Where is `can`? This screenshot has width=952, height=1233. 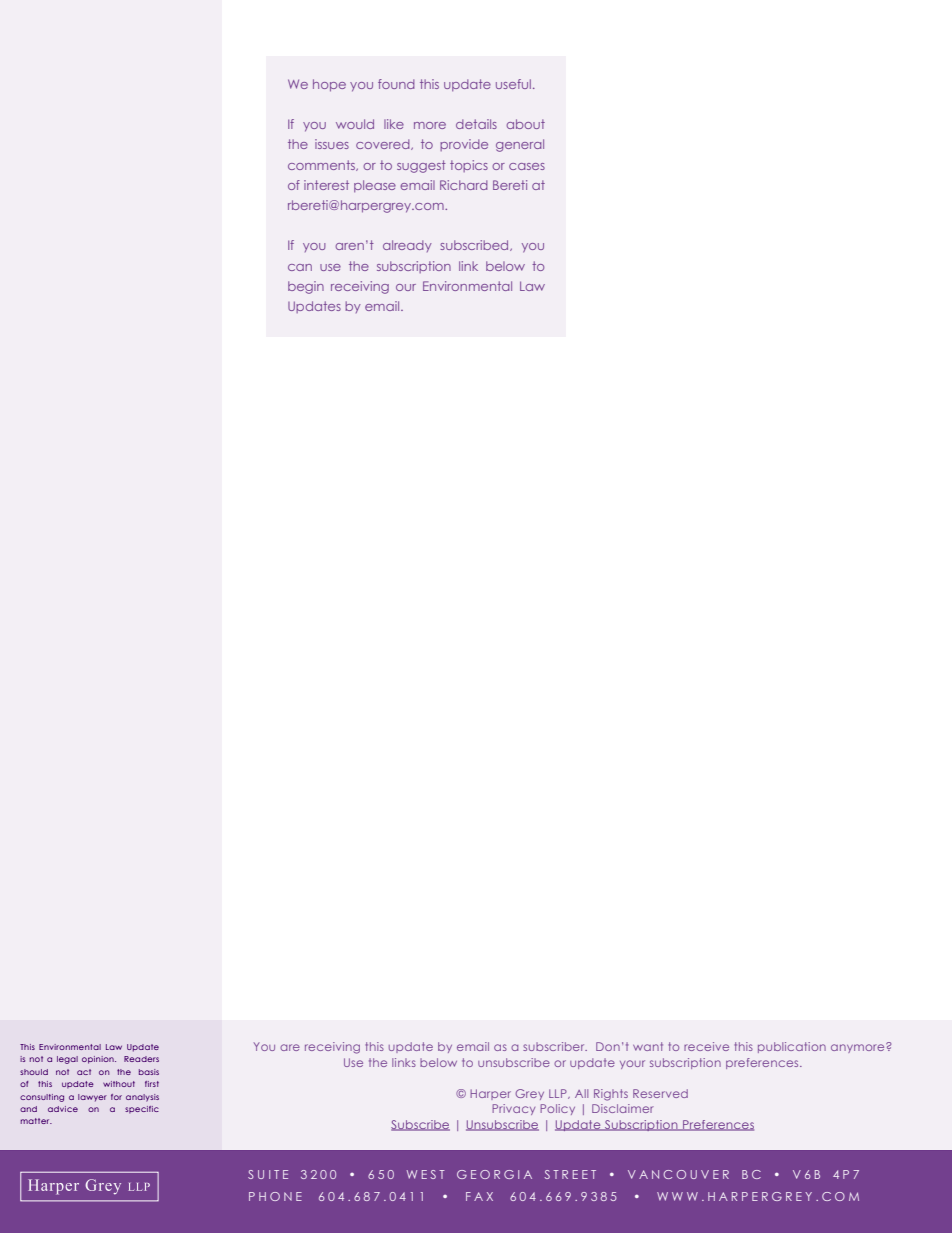 can is located at coordinates (300, 267).
